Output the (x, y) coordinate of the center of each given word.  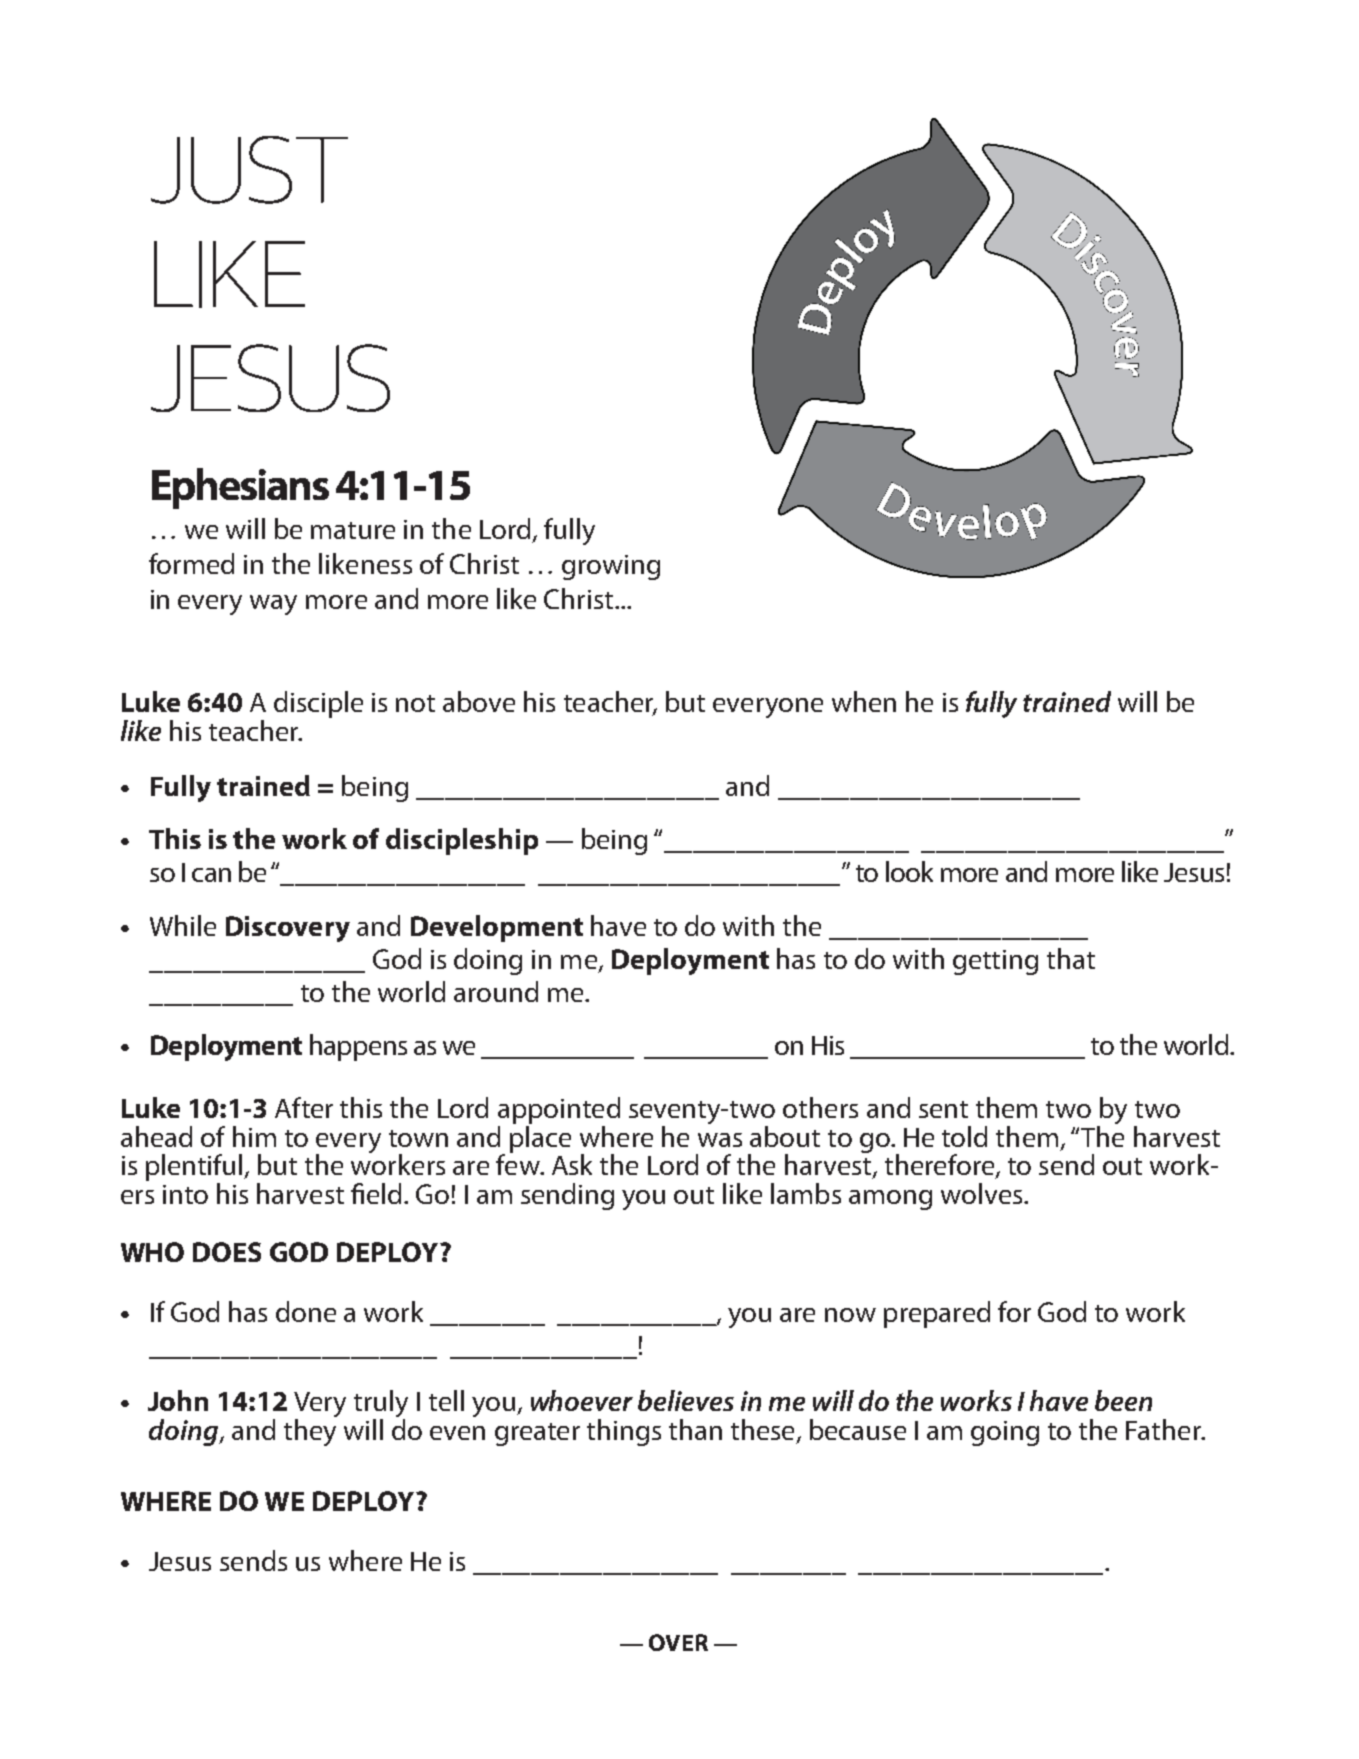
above (479, 701)
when (864, 701)
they (310, 1432)
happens (358, 1047)
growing (611, 567)
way (273, 605)
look (909, 871)
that (1071, 958)
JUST (249, 170)
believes (686, 1400)
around (496, 991)
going (1005, 1433)
